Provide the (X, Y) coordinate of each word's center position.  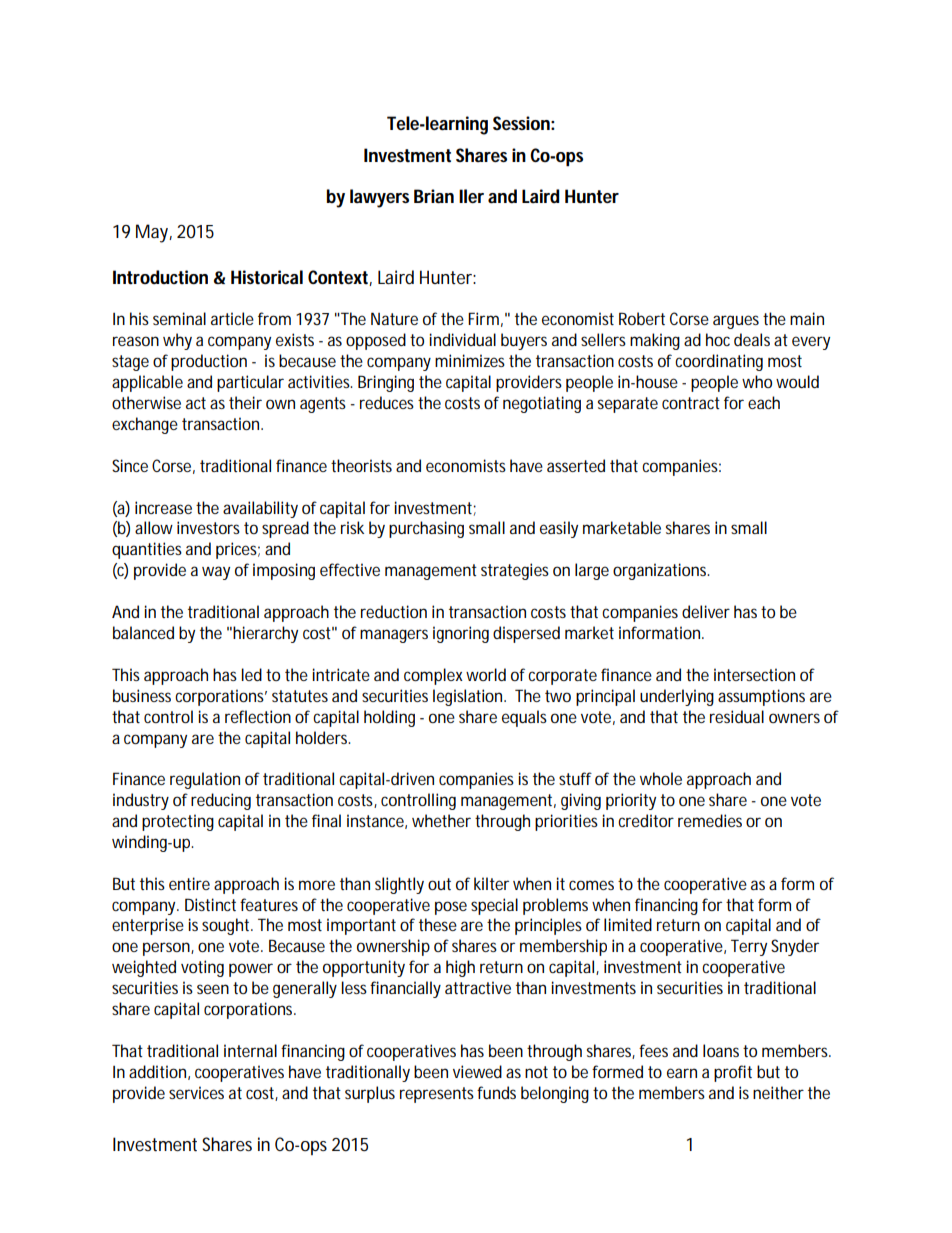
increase (166, 507)
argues (738, 322)
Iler (471, 196)
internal (250, 1050)
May (154, 233)
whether (441, 820)
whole (661, 778)
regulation (205, 780)
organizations (661, 571)
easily (559, 529)
